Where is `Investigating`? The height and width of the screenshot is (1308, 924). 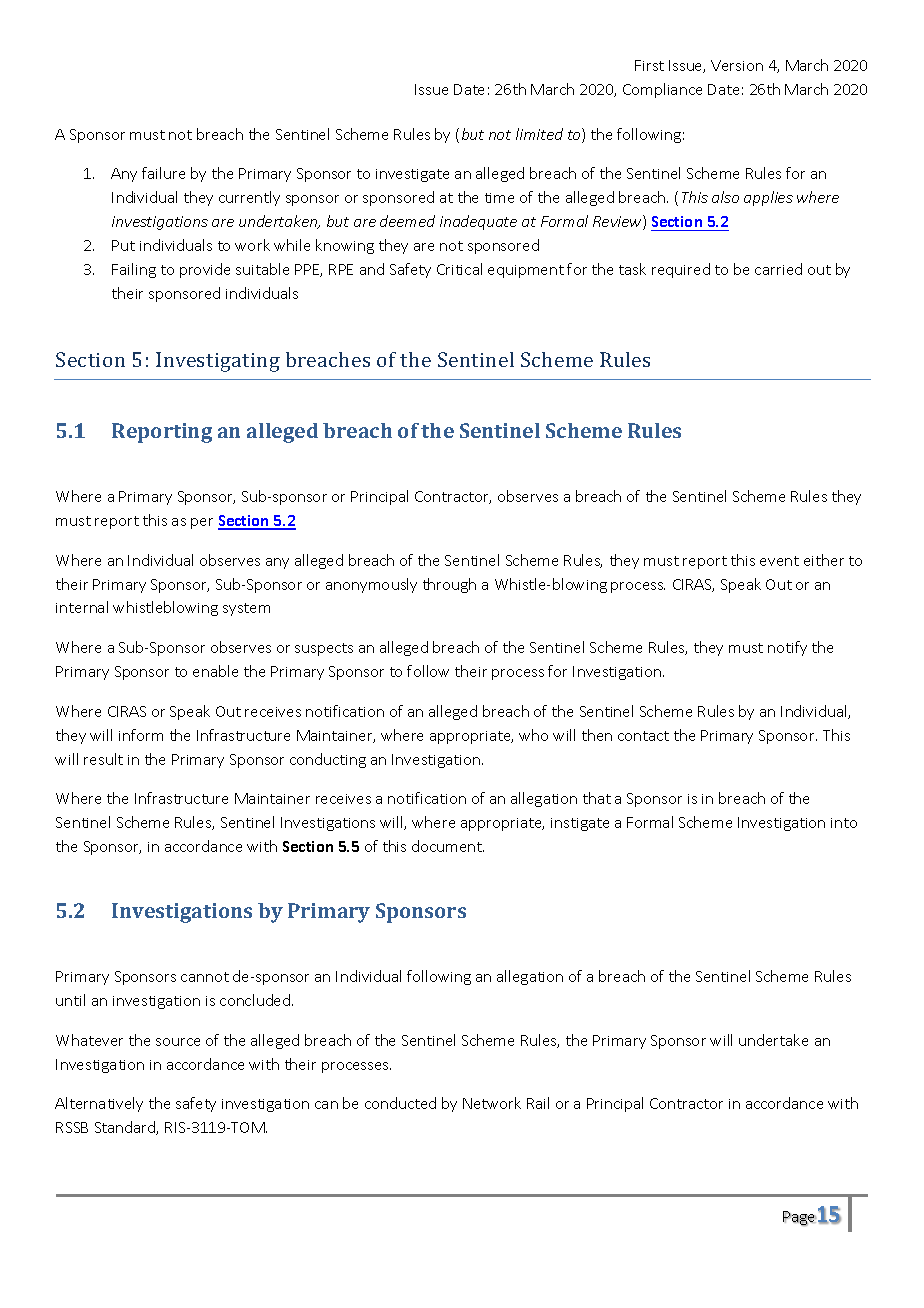 Investigating is located at coordinates (218, 362).
